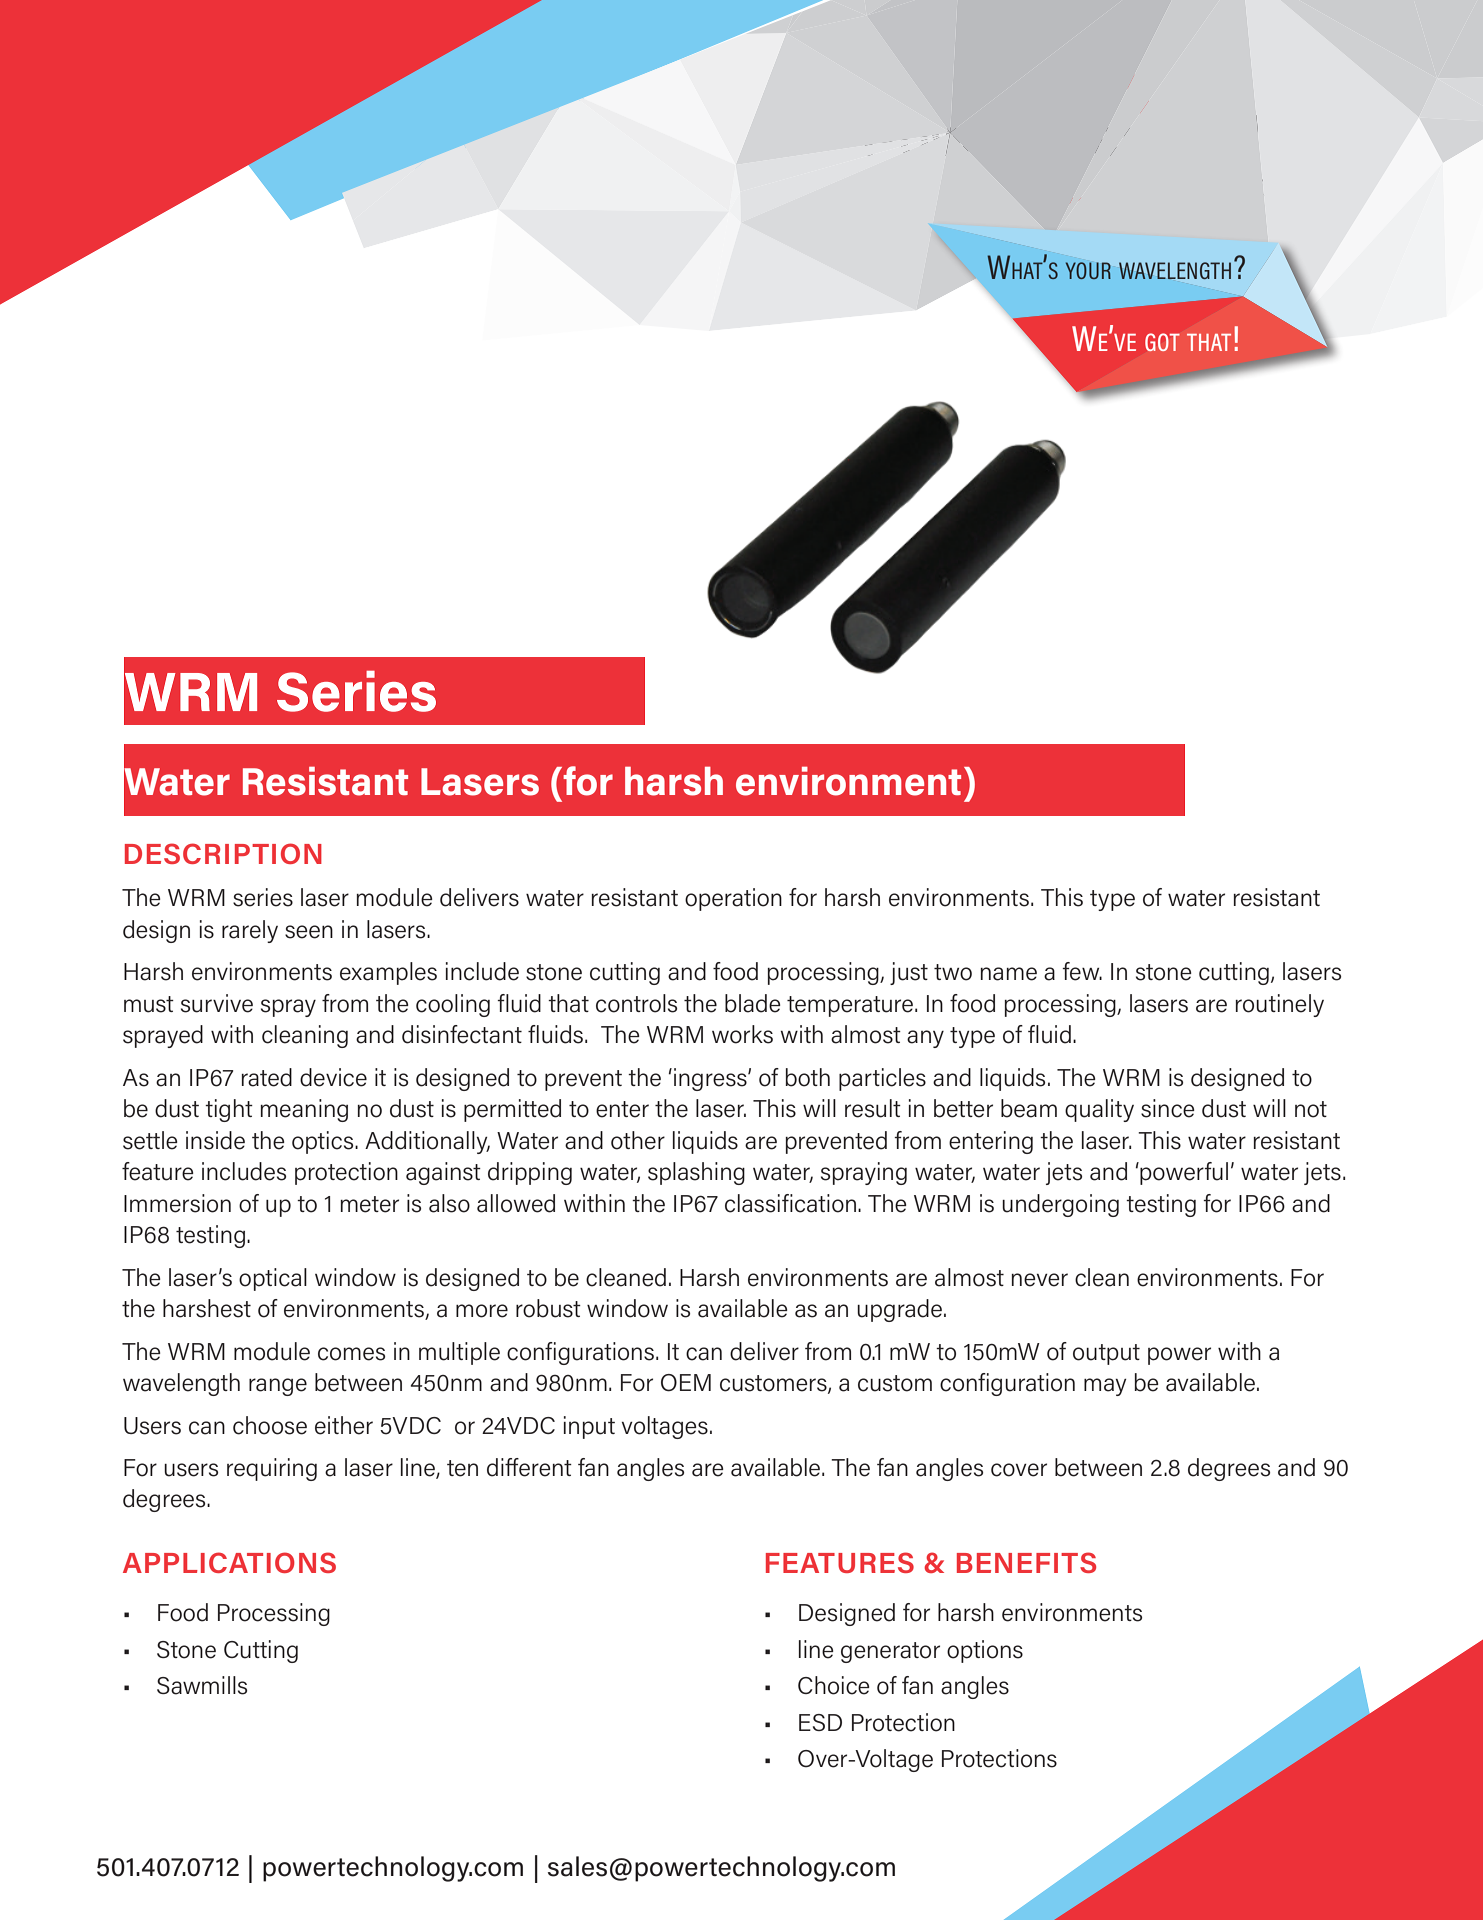  I want to click on OEM, so click(686, 1383).
